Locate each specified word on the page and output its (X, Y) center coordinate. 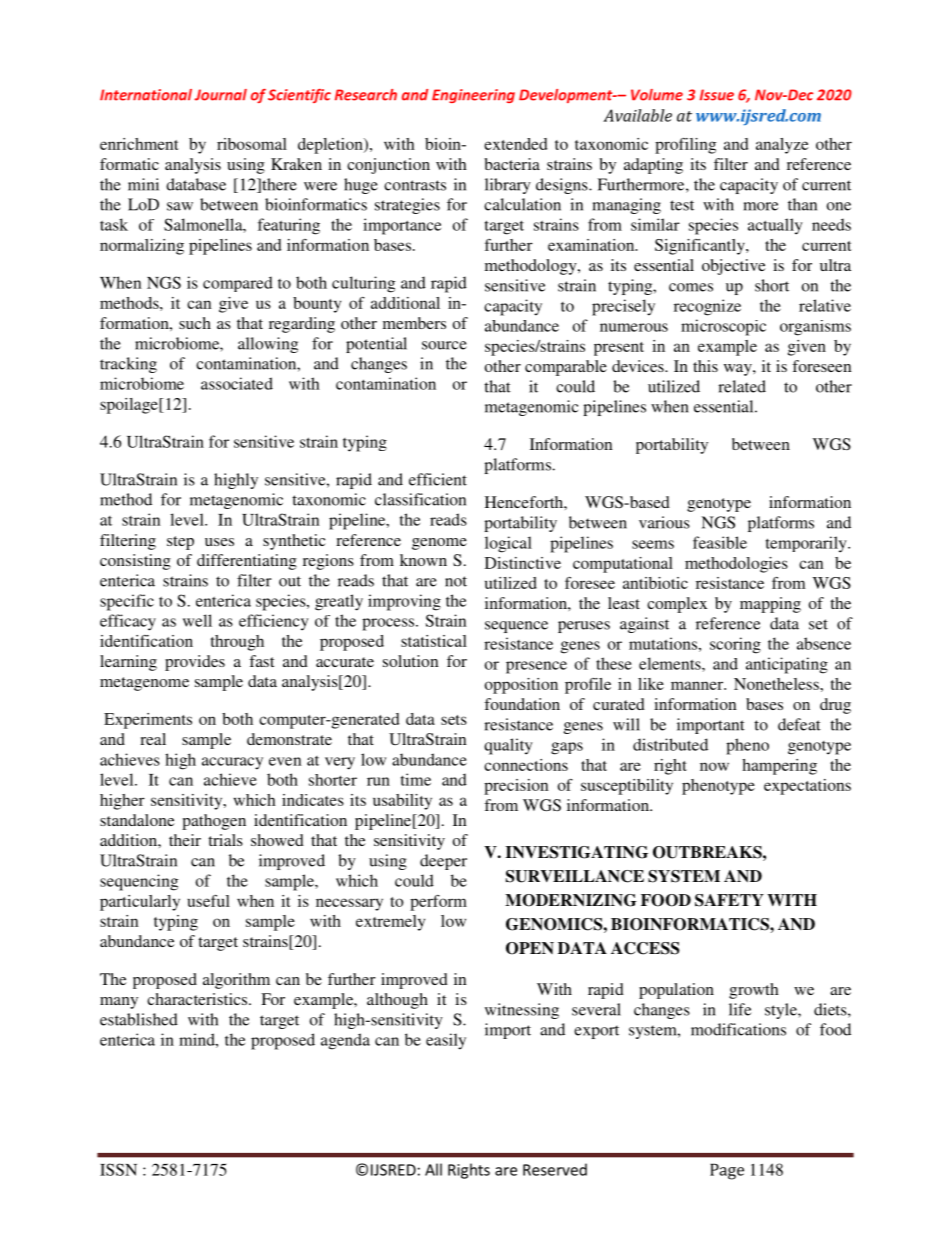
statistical (434, 641)
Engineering (473, 96)
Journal (220, 95)
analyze (782, 146)
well (197, 620)
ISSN (118, 1169)
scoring (735, 645)
